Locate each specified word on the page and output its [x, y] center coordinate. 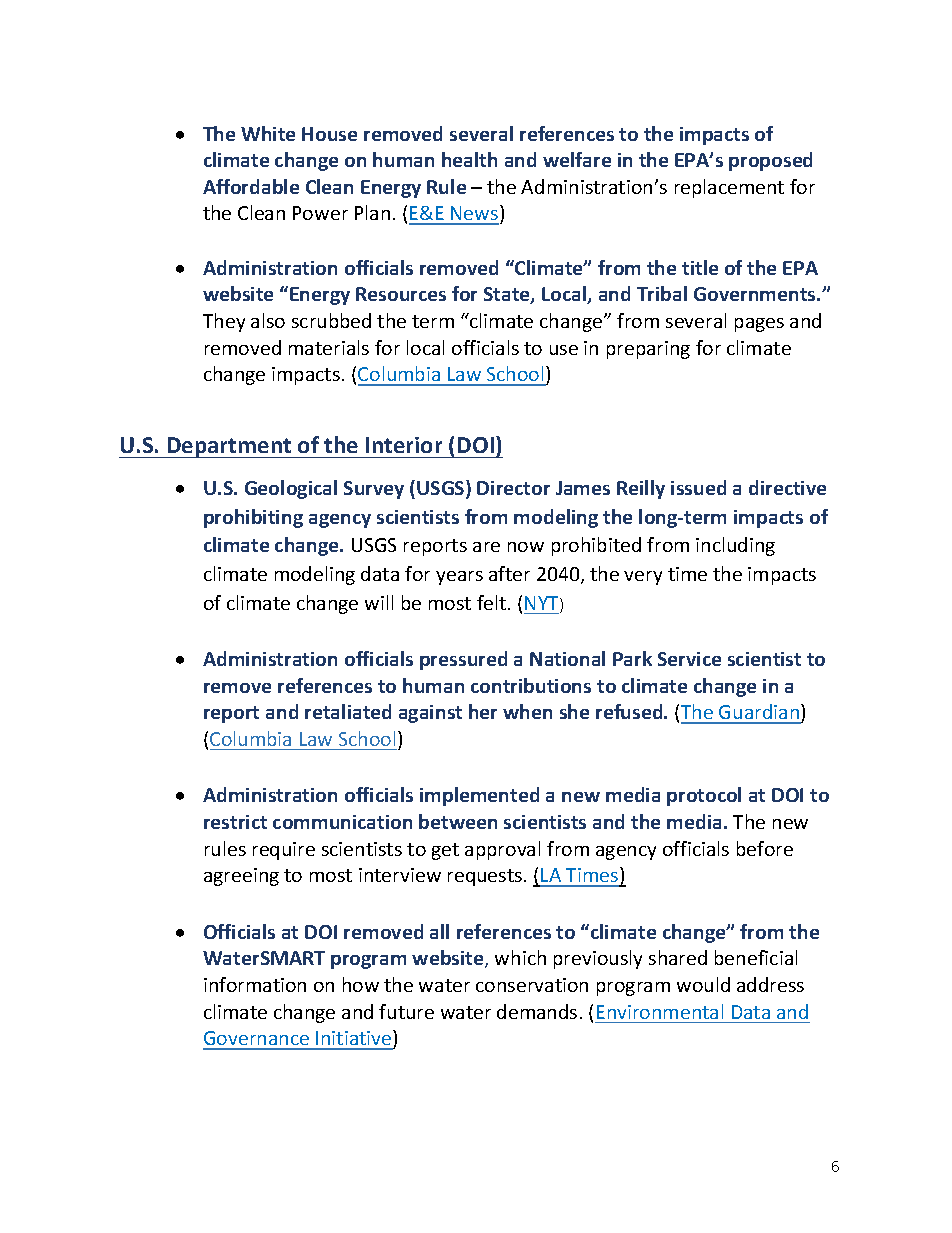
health [469, 159]
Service [689, 659]
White [268, 133]
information [255, 984]
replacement [729, 188]
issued [698, 487]
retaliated [348, 711]
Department [229, 447]
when [527, 711]
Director [513, 488]
